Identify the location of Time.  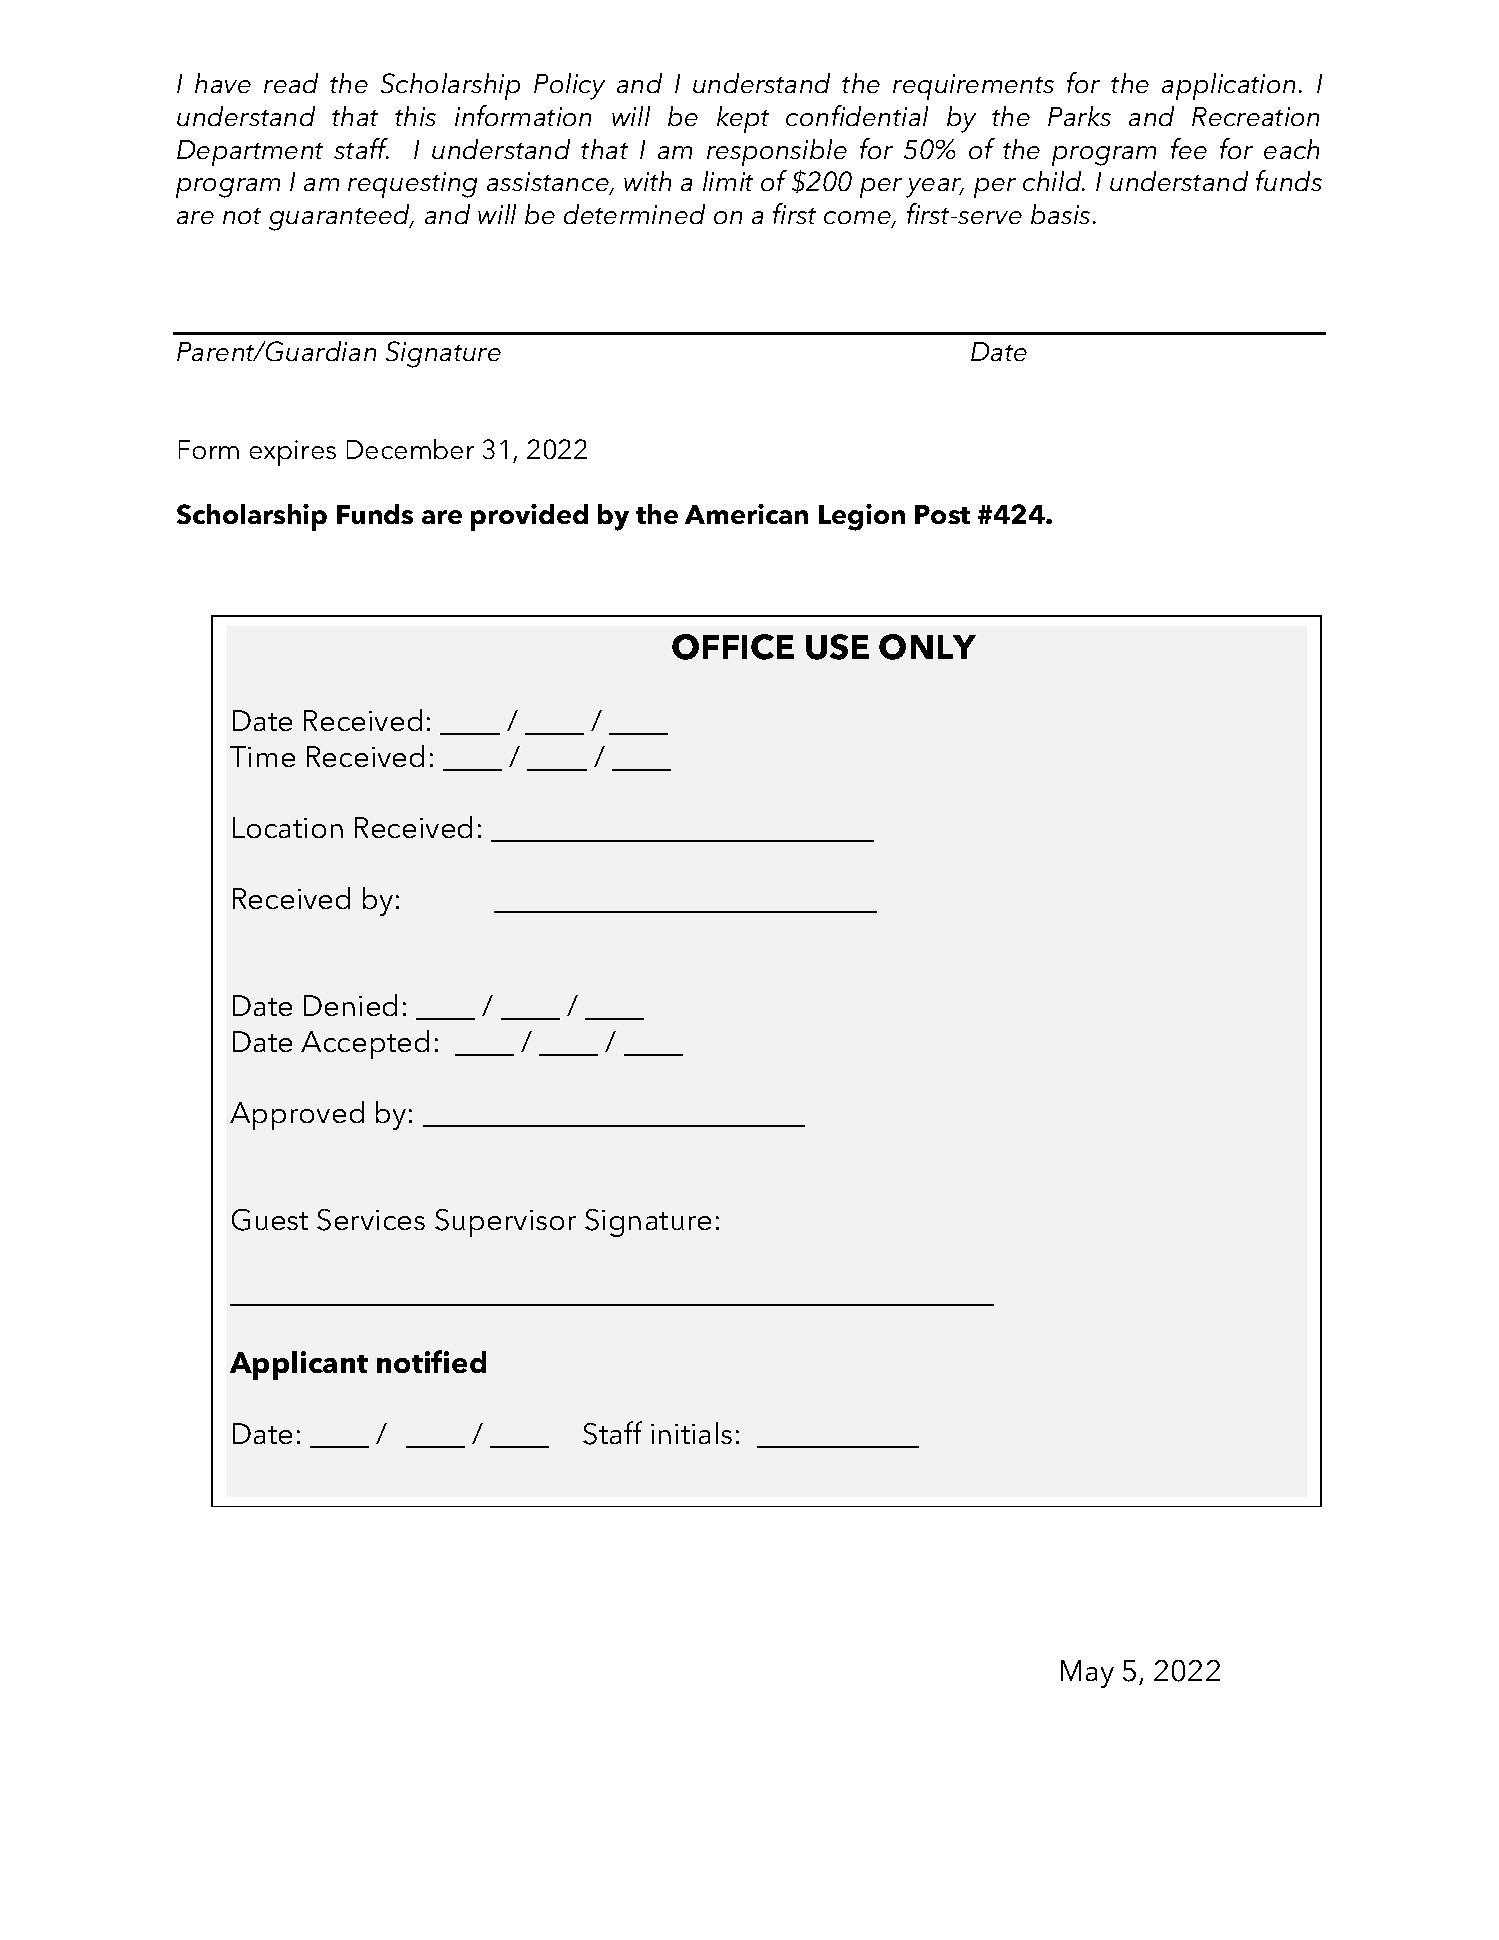
(262, 756).
